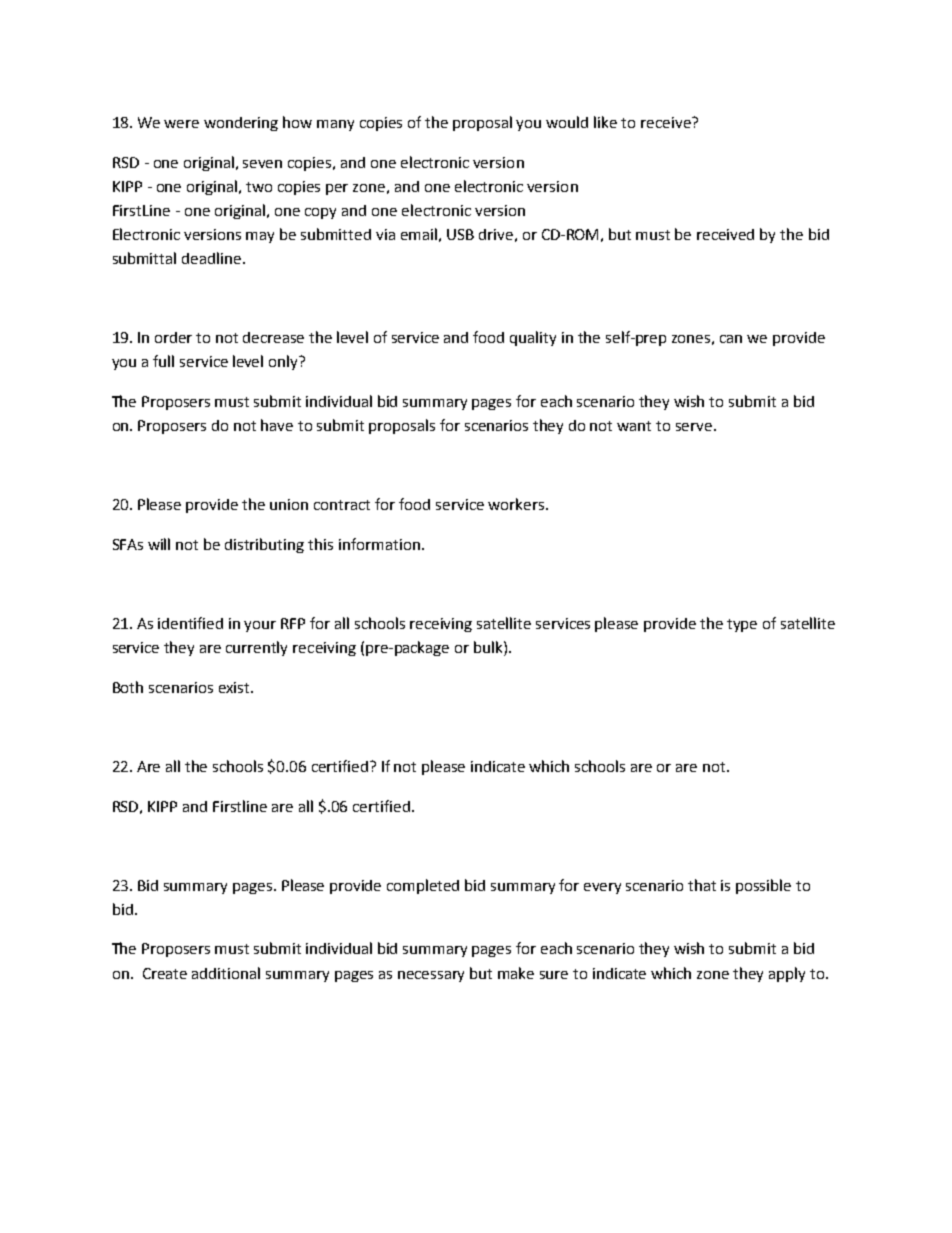  What do you see at coordinates (293, 623) in the image?
I see `RFP` at bounding box center [293, 623].
